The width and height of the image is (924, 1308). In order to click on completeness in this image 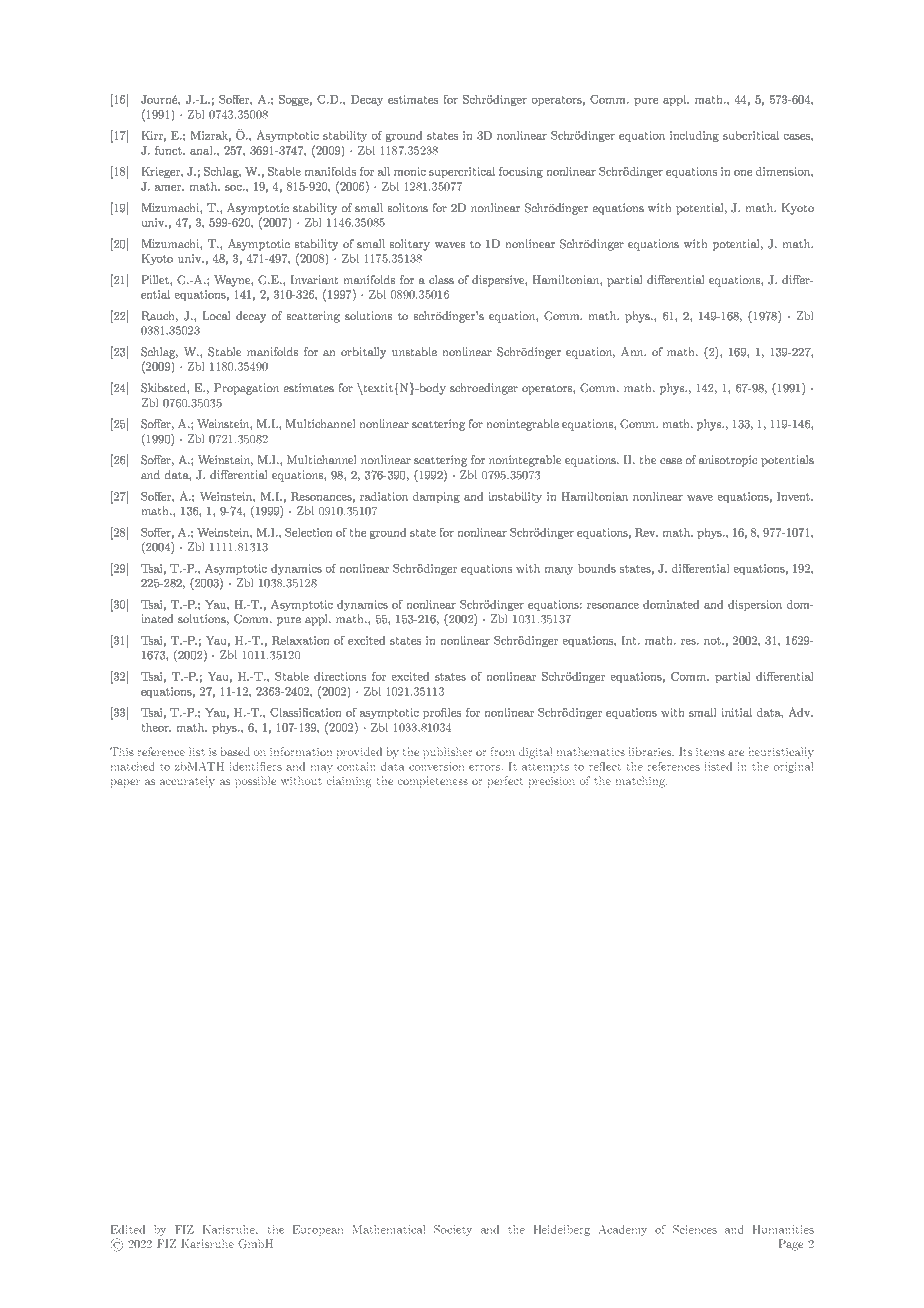, I will do `click(433, 782)`.
